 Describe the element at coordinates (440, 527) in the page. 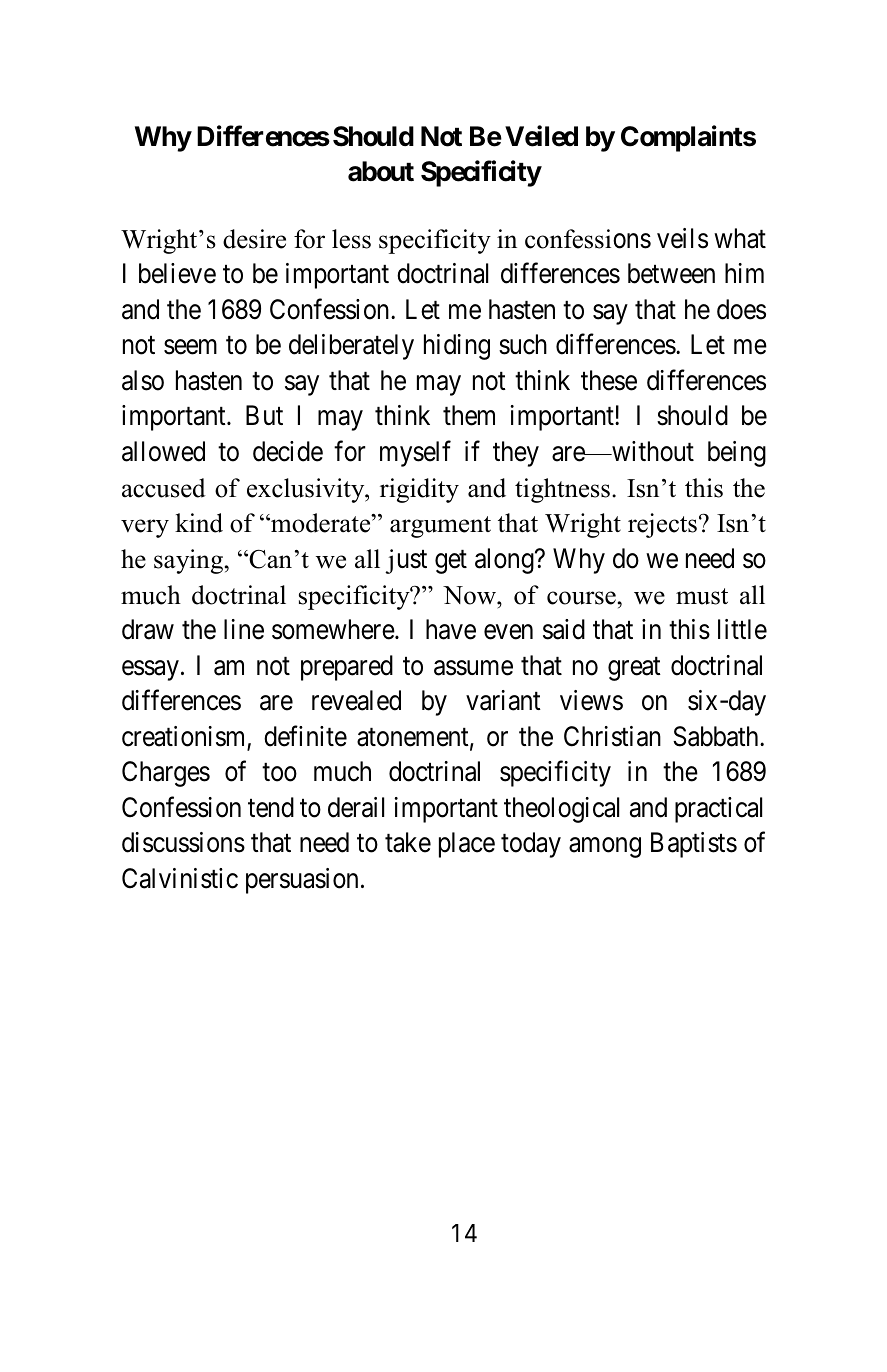

I see `argument` at that location.
